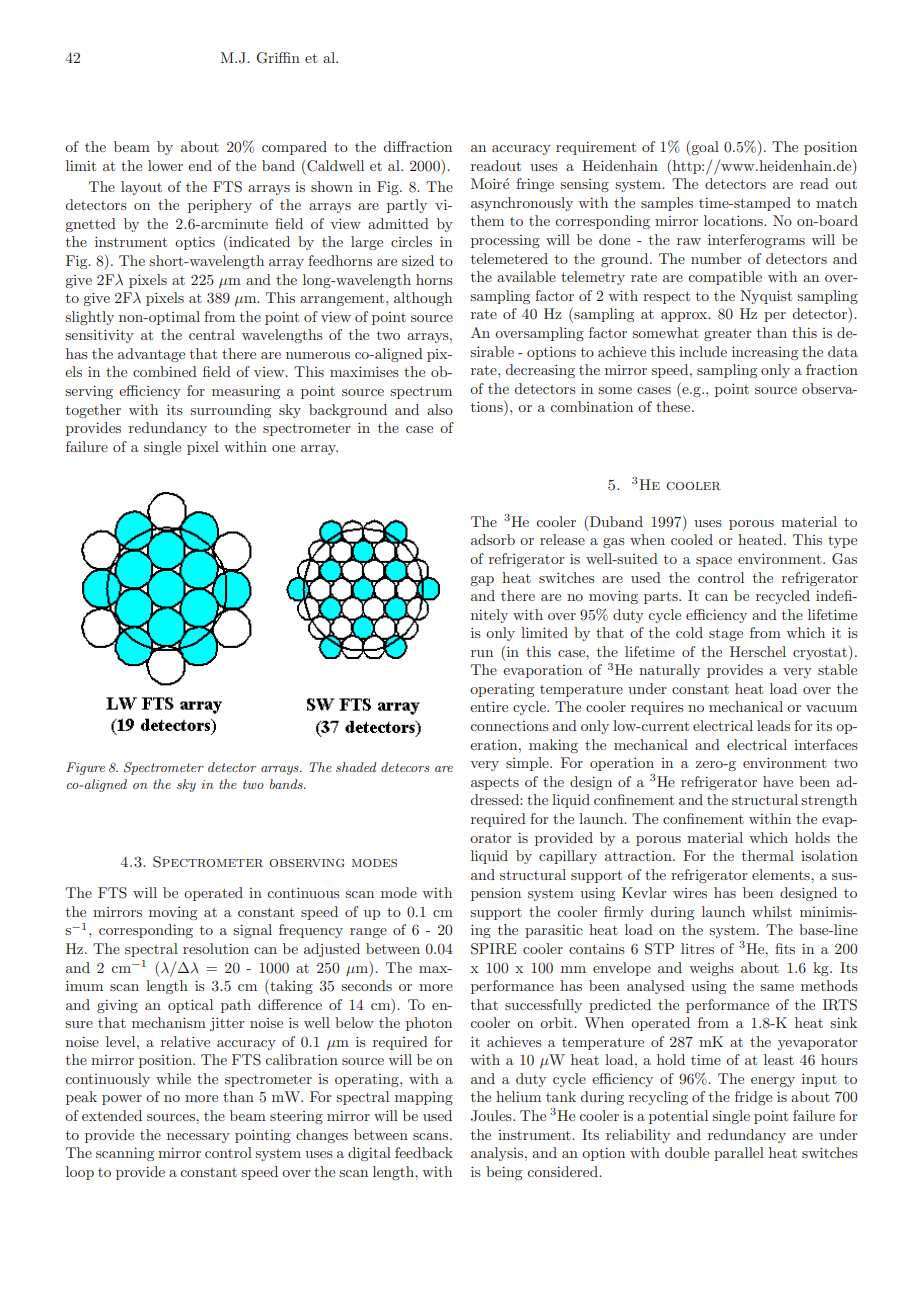  What do you see at coordinates (421, 392) in the screenshot?
I see `spectrum` at bounding box center [421, 392].
